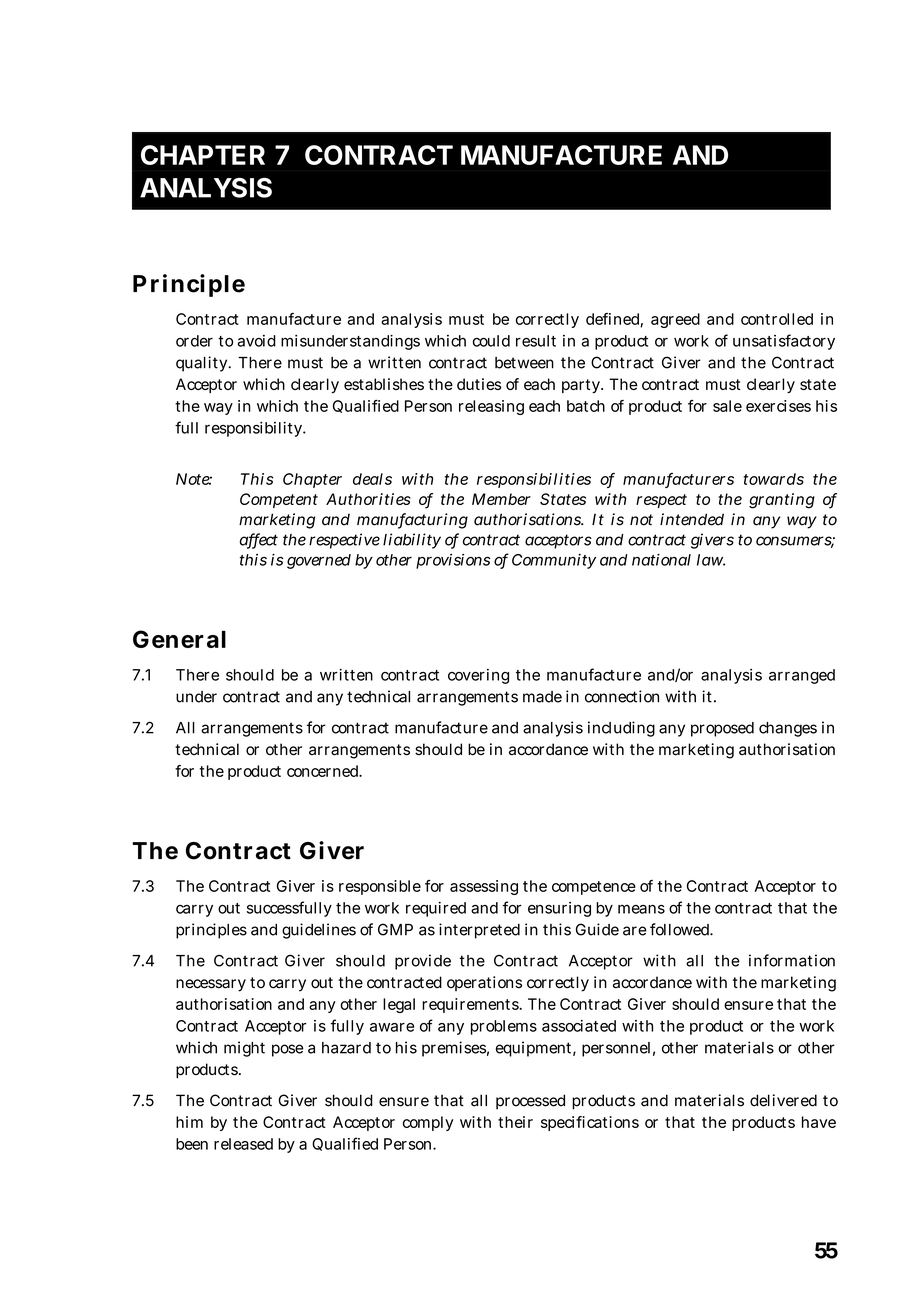 The image size is (924, 1308). I want to click on released, so click(243, 1144).
